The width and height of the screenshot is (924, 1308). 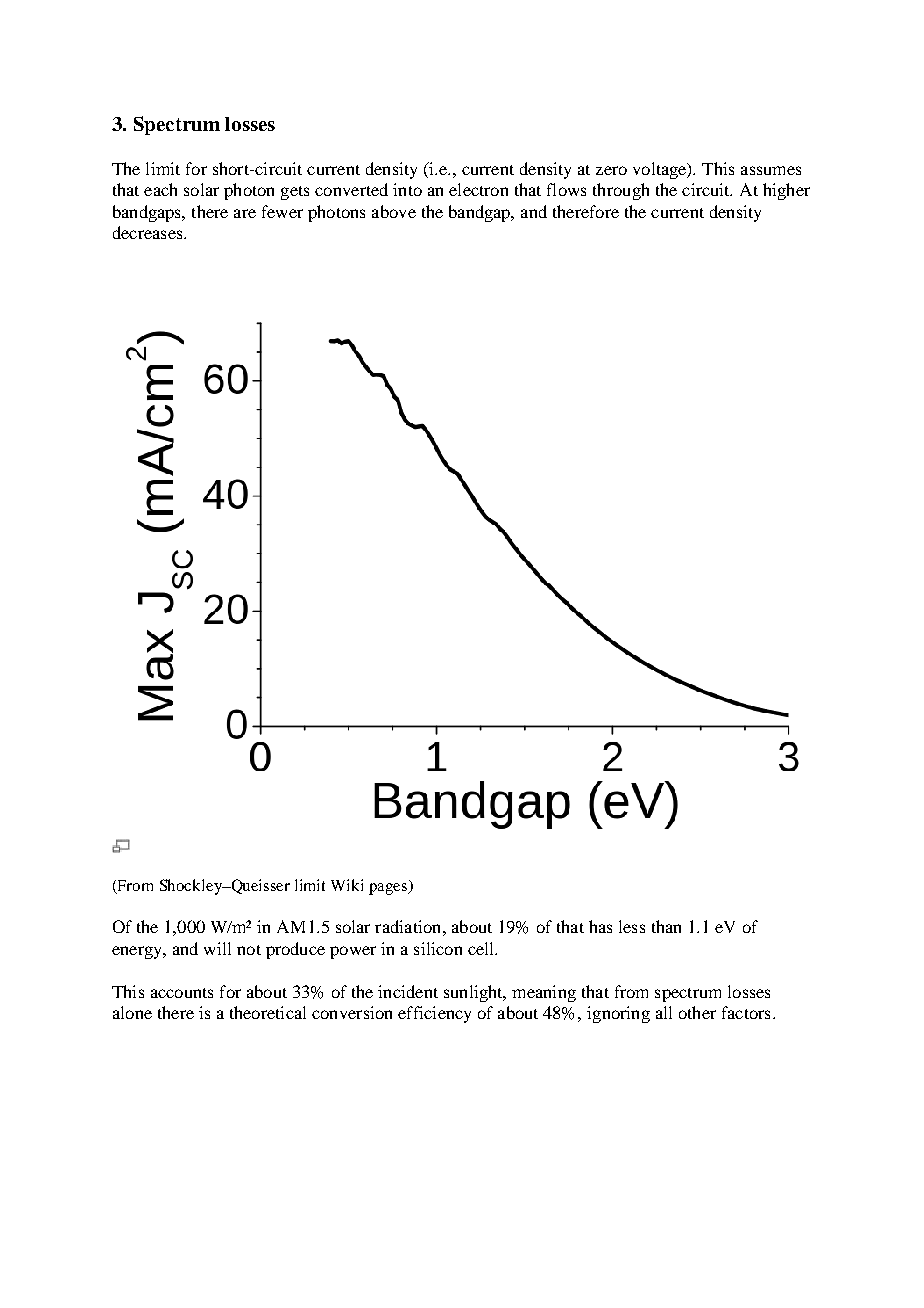 What do you see at coordinates (478, 189) in the screenshot?
I see `electron` at bounding box center [478, 189].
